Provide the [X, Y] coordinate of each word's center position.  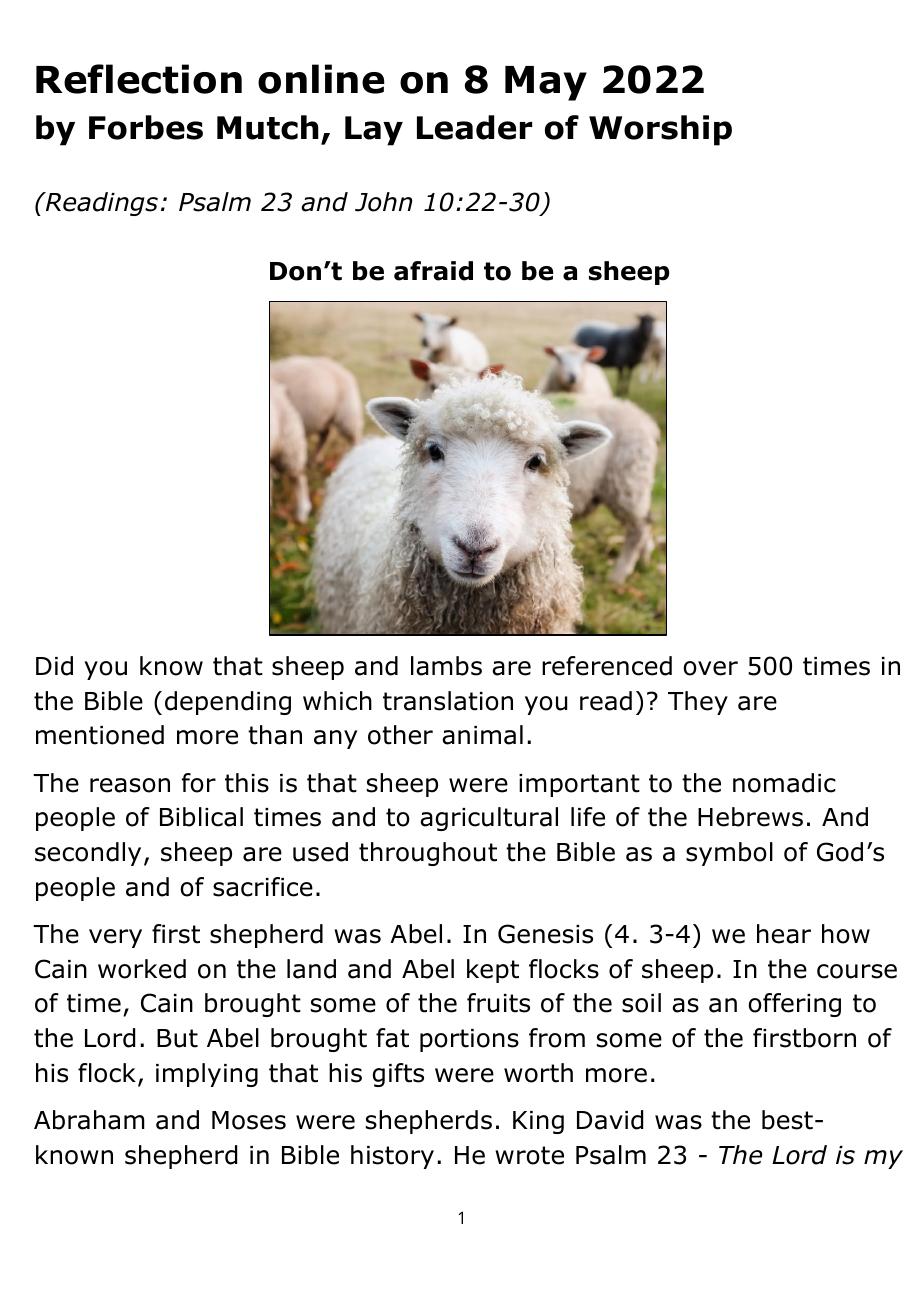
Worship [660, 130]
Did [54, 666]
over [710, 668]
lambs [446, 666]
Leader [474, 127]
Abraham [89, 1120]
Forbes [146, 127]
